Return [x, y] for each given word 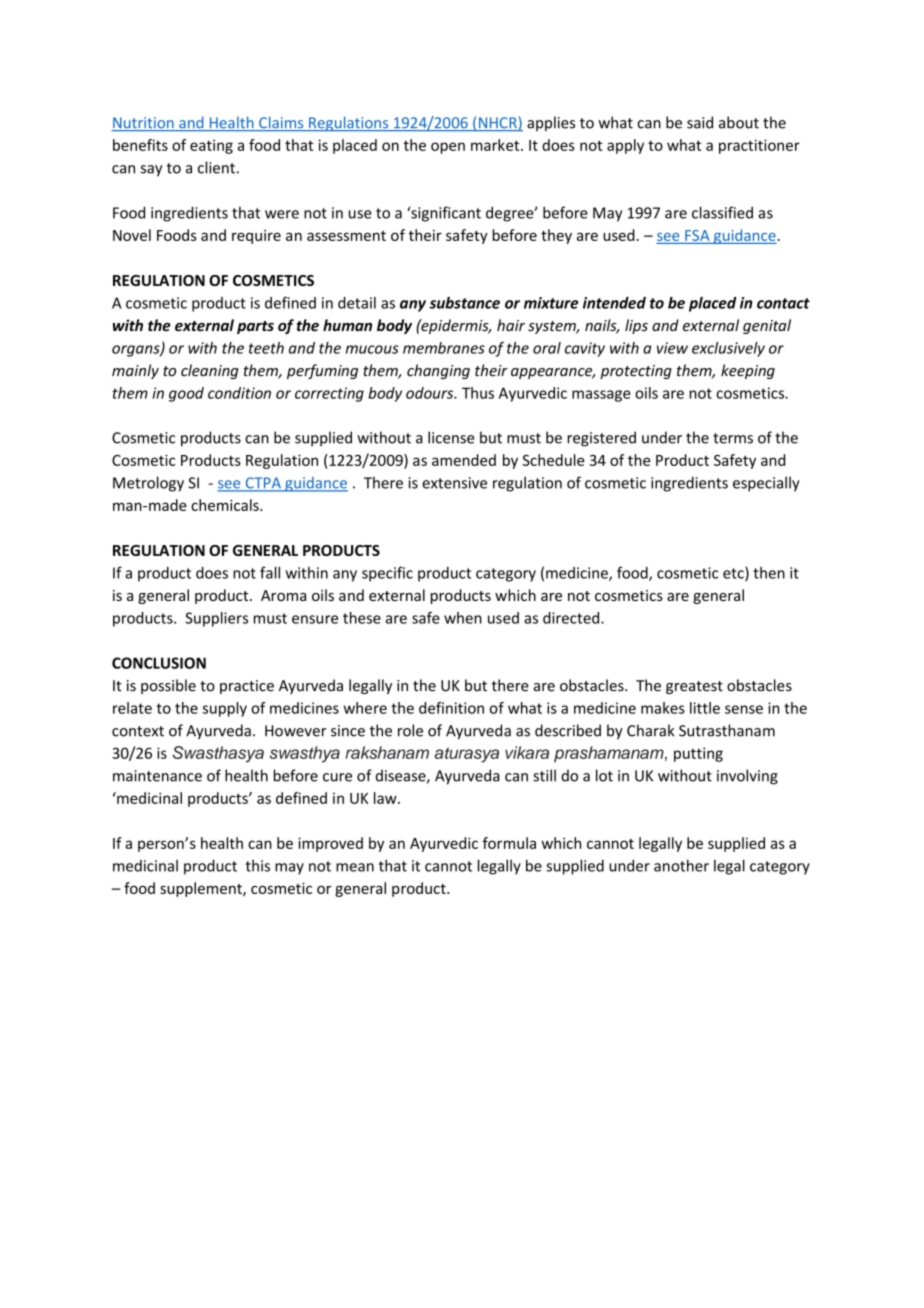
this [258, 865]
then [769, 573]
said [700, 122]
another [681, 865]
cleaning [210, 371]
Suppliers [216, 619]
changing [438, 371]
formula [509, 843]
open [448, 148]
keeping [748, 371]
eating [211, 146]
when [463, 618]
